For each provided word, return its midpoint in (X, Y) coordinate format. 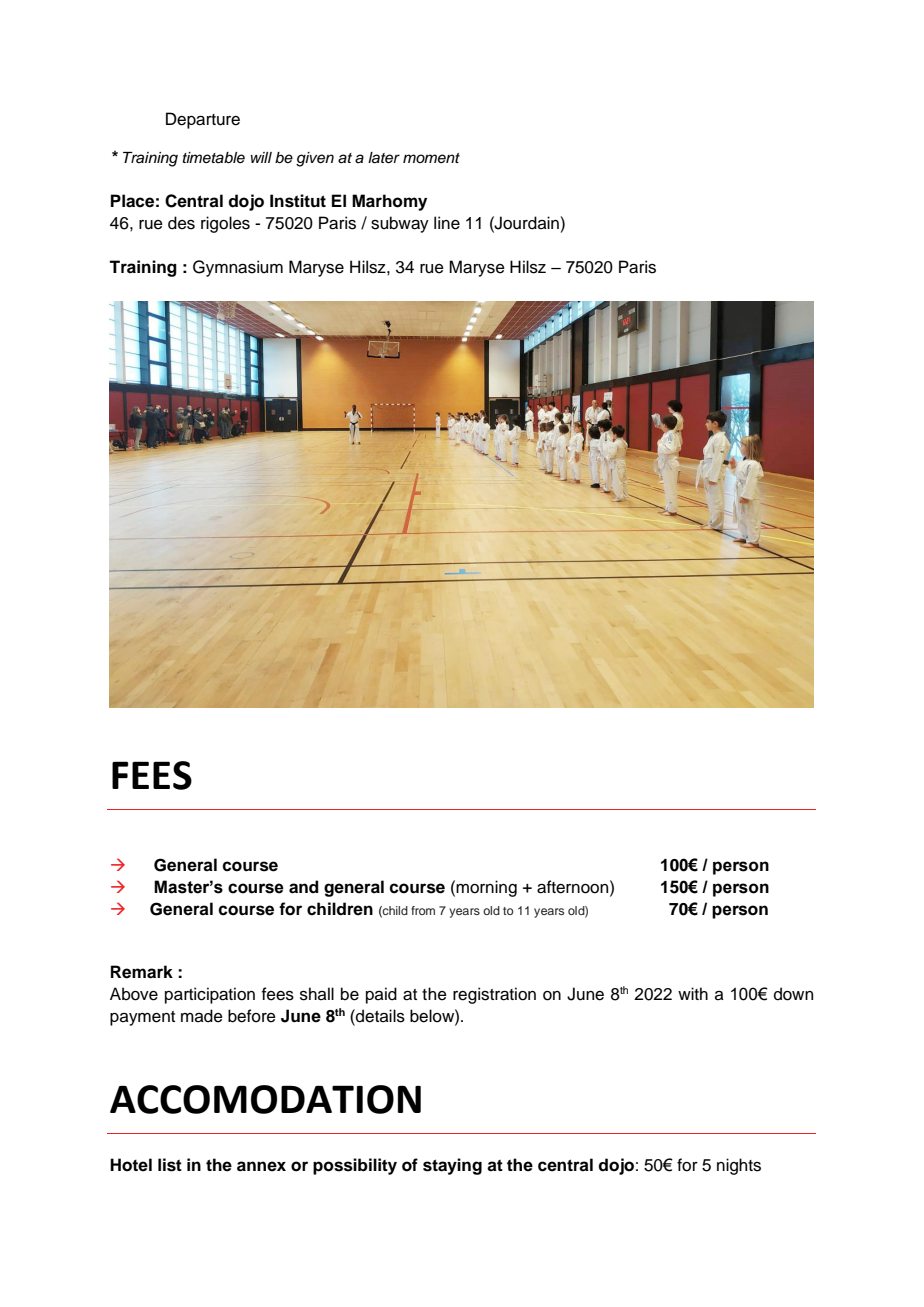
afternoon (574, 887)
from (423, 910)
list (170, 1165)
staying (452, 1166)
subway (400, 224)
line (447, 223)
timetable (214, 158)
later (384, 158)
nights (739, 1166)
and (304, 887)
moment (431, 158)
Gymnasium (238, 268)
